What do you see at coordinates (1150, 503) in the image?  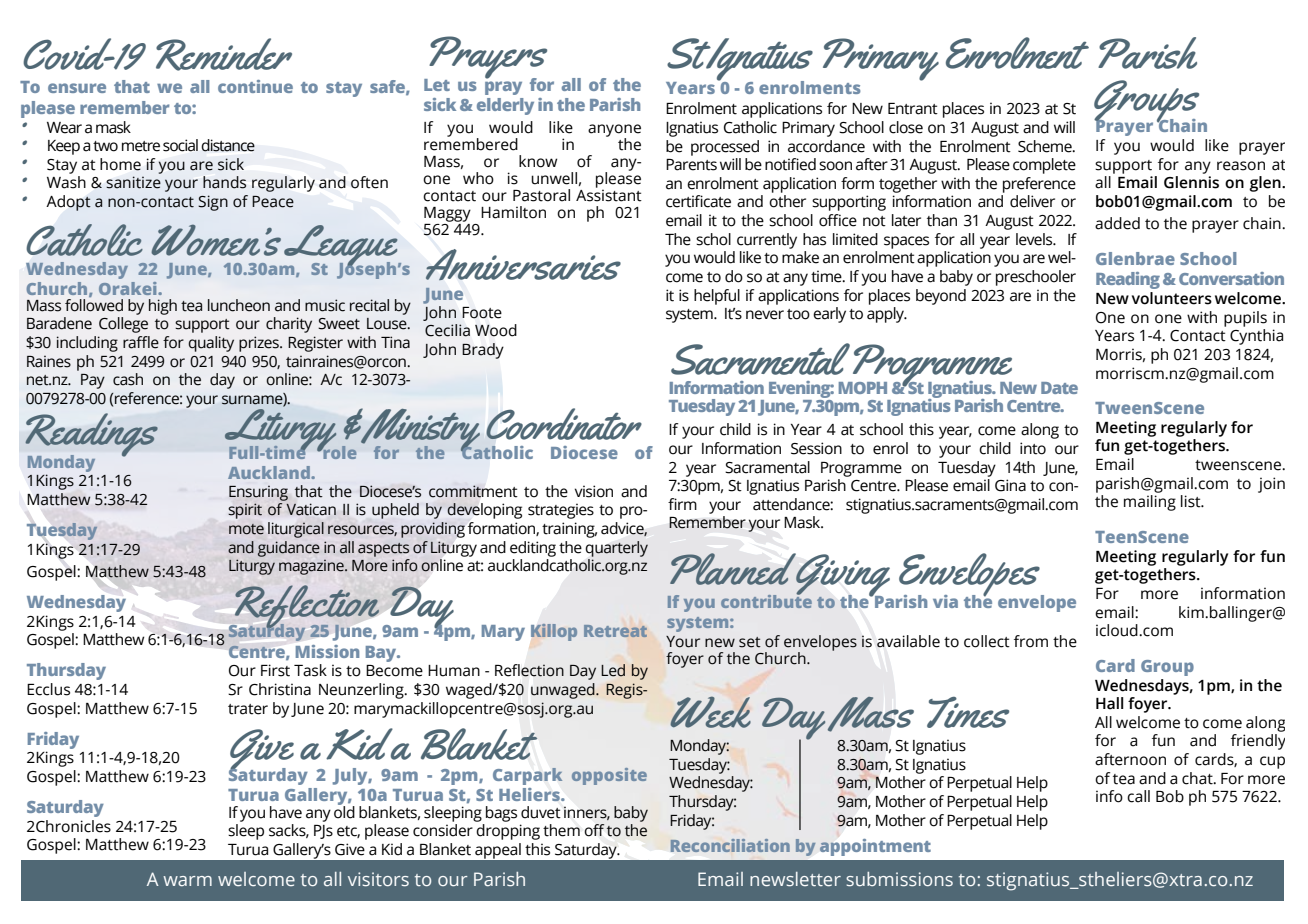 I see `mailing` at bounding box center [1150, 503].
